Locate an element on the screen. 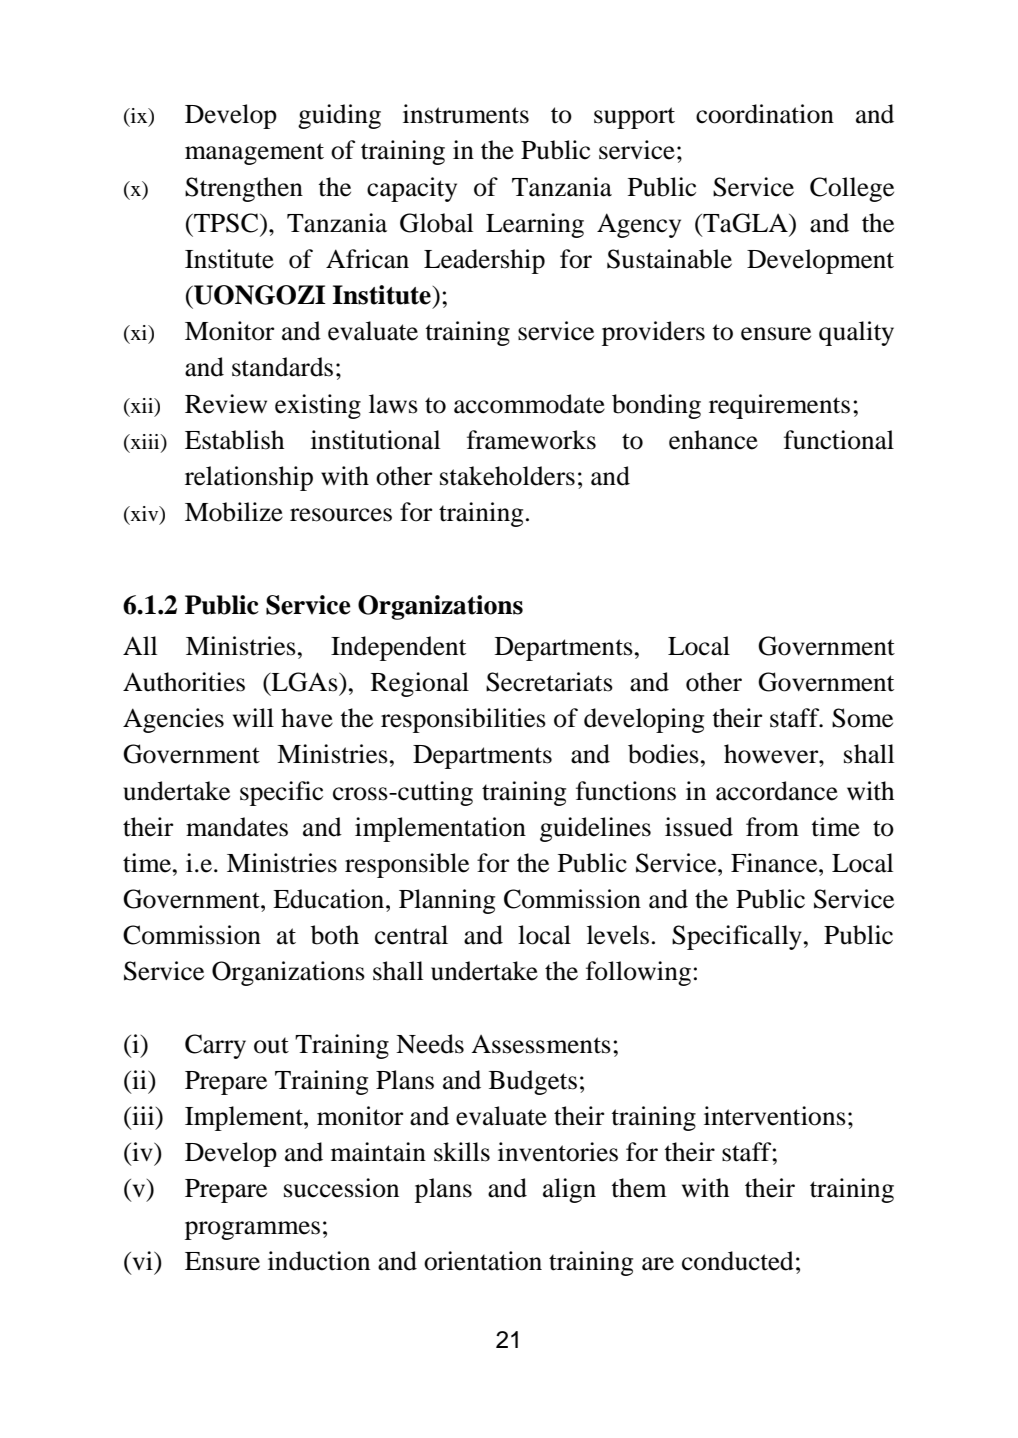  accommodate is located at coordinates (529, 404).
